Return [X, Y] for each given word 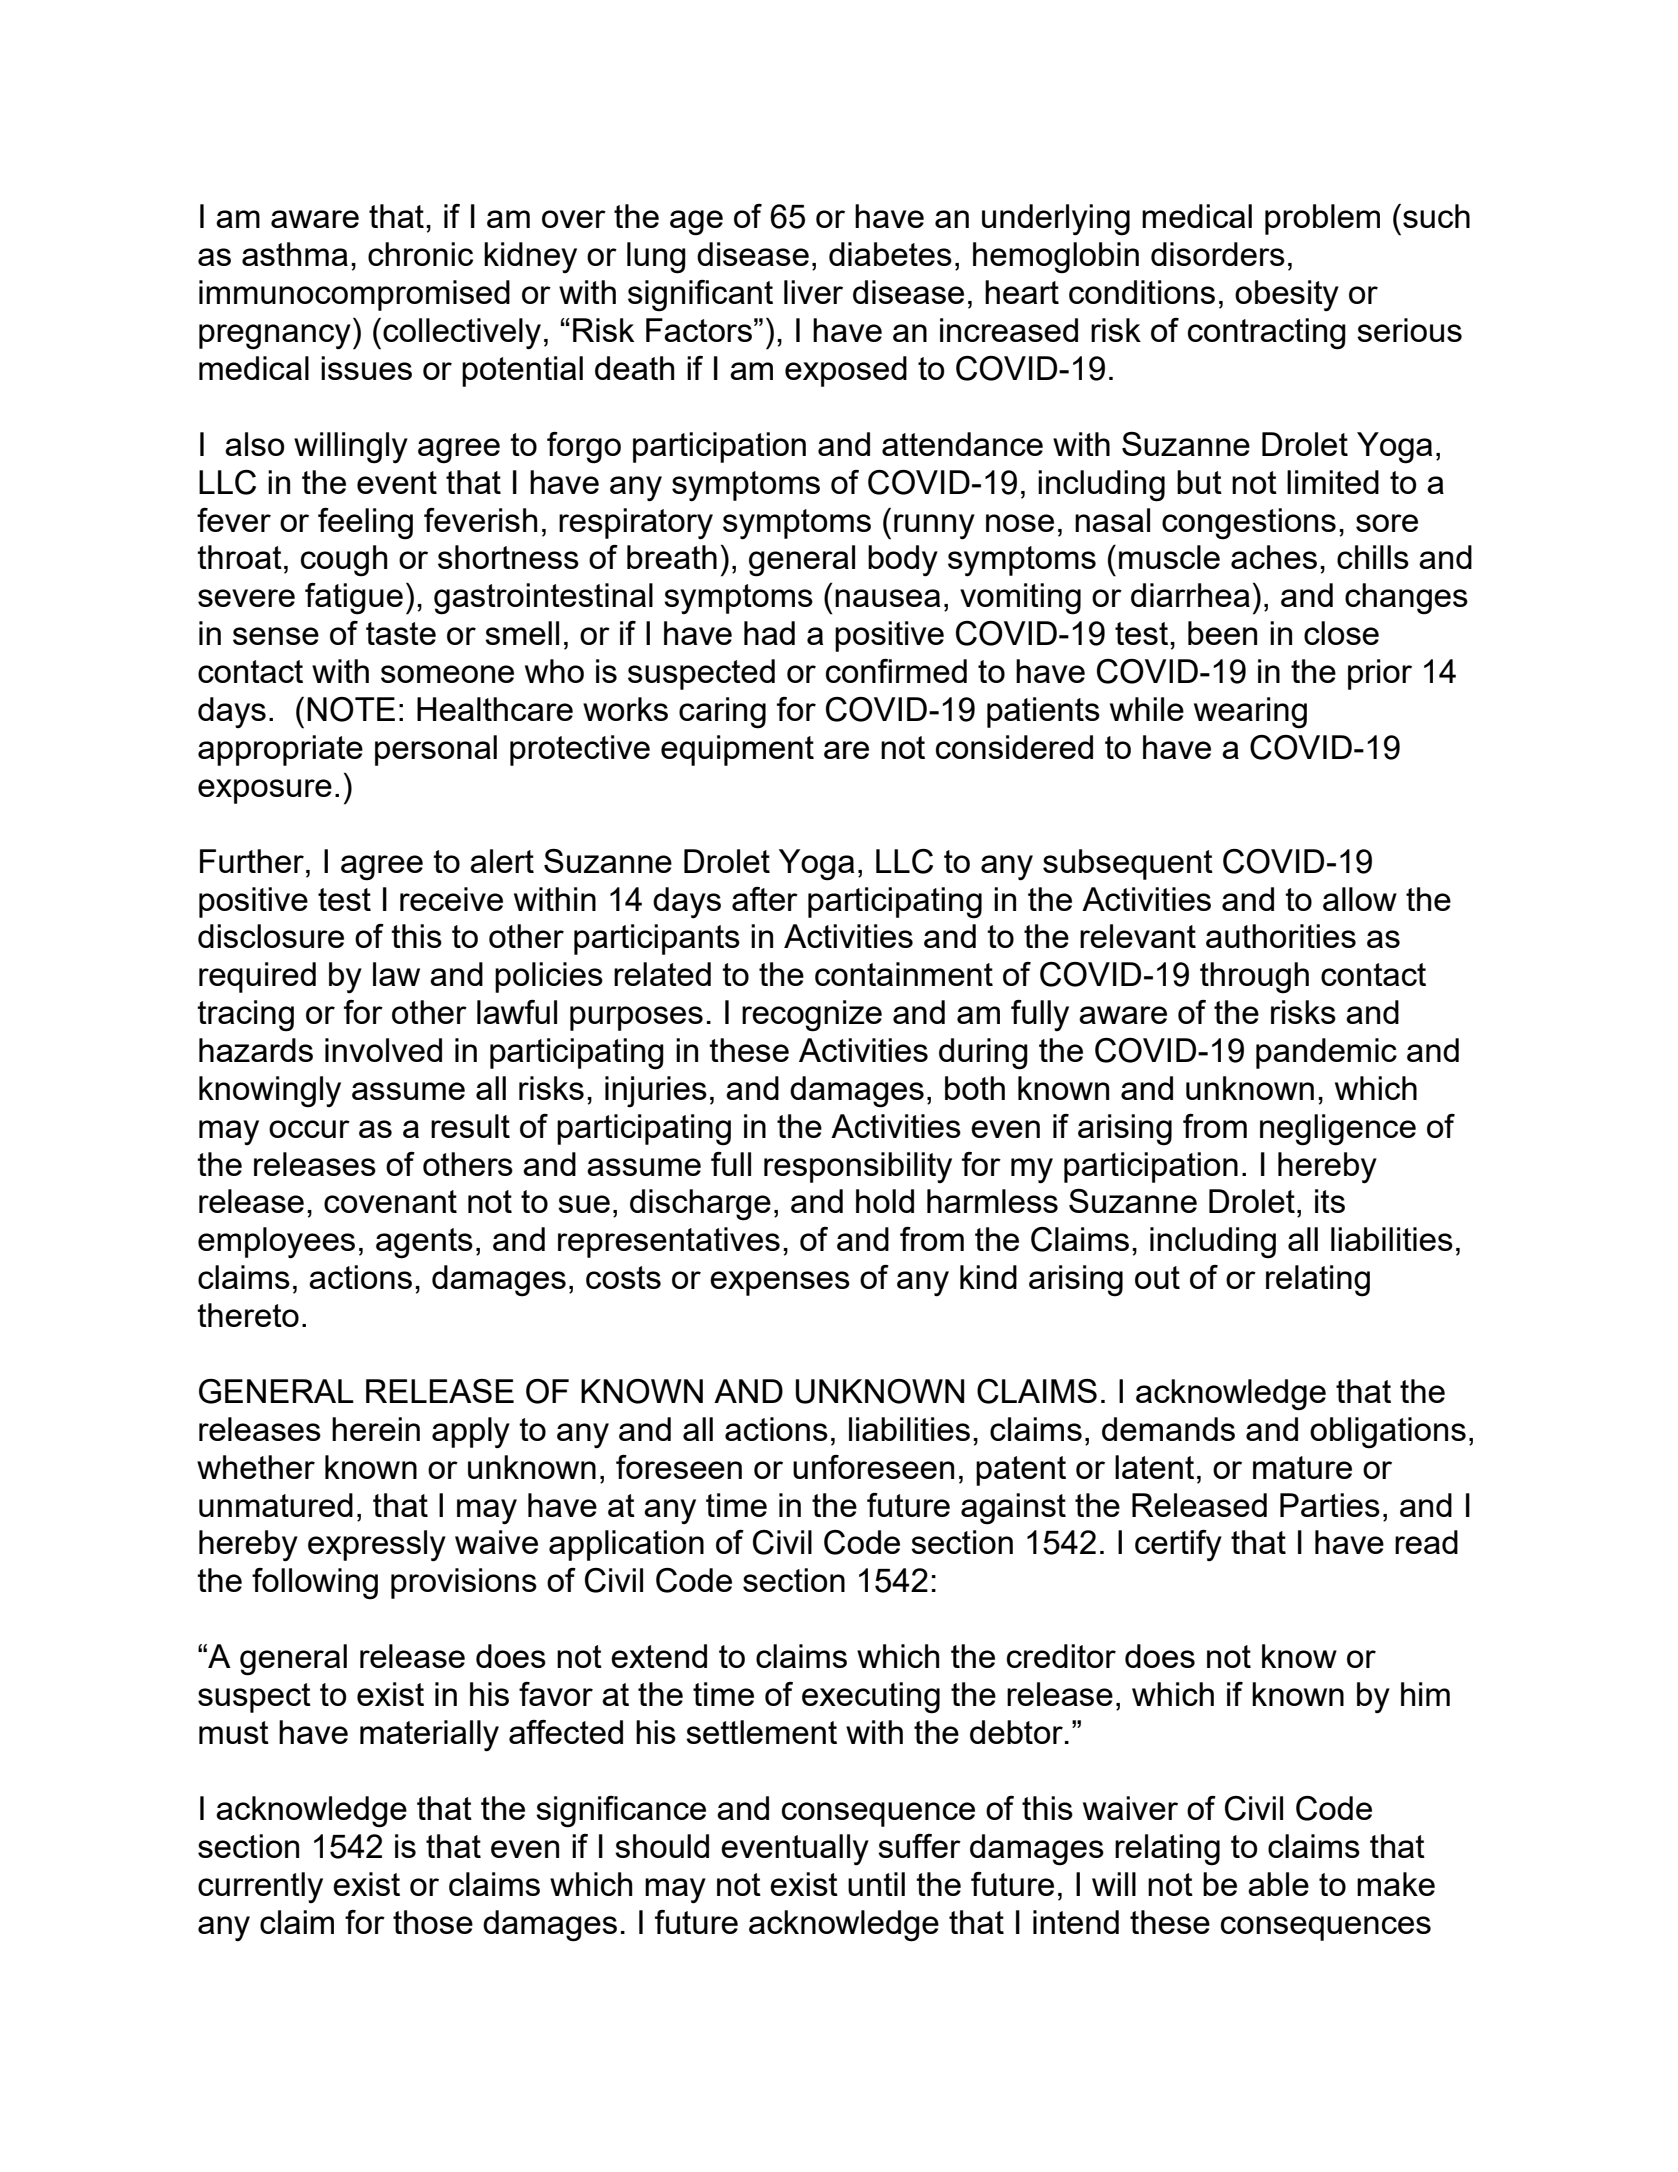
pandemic [1326, 1053]
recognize [812, 1016]
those [433, 1922]
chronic [420, 254]
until [876, 1884]
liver [813, 292]
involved [383, 1050]
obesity [1287, 296]
